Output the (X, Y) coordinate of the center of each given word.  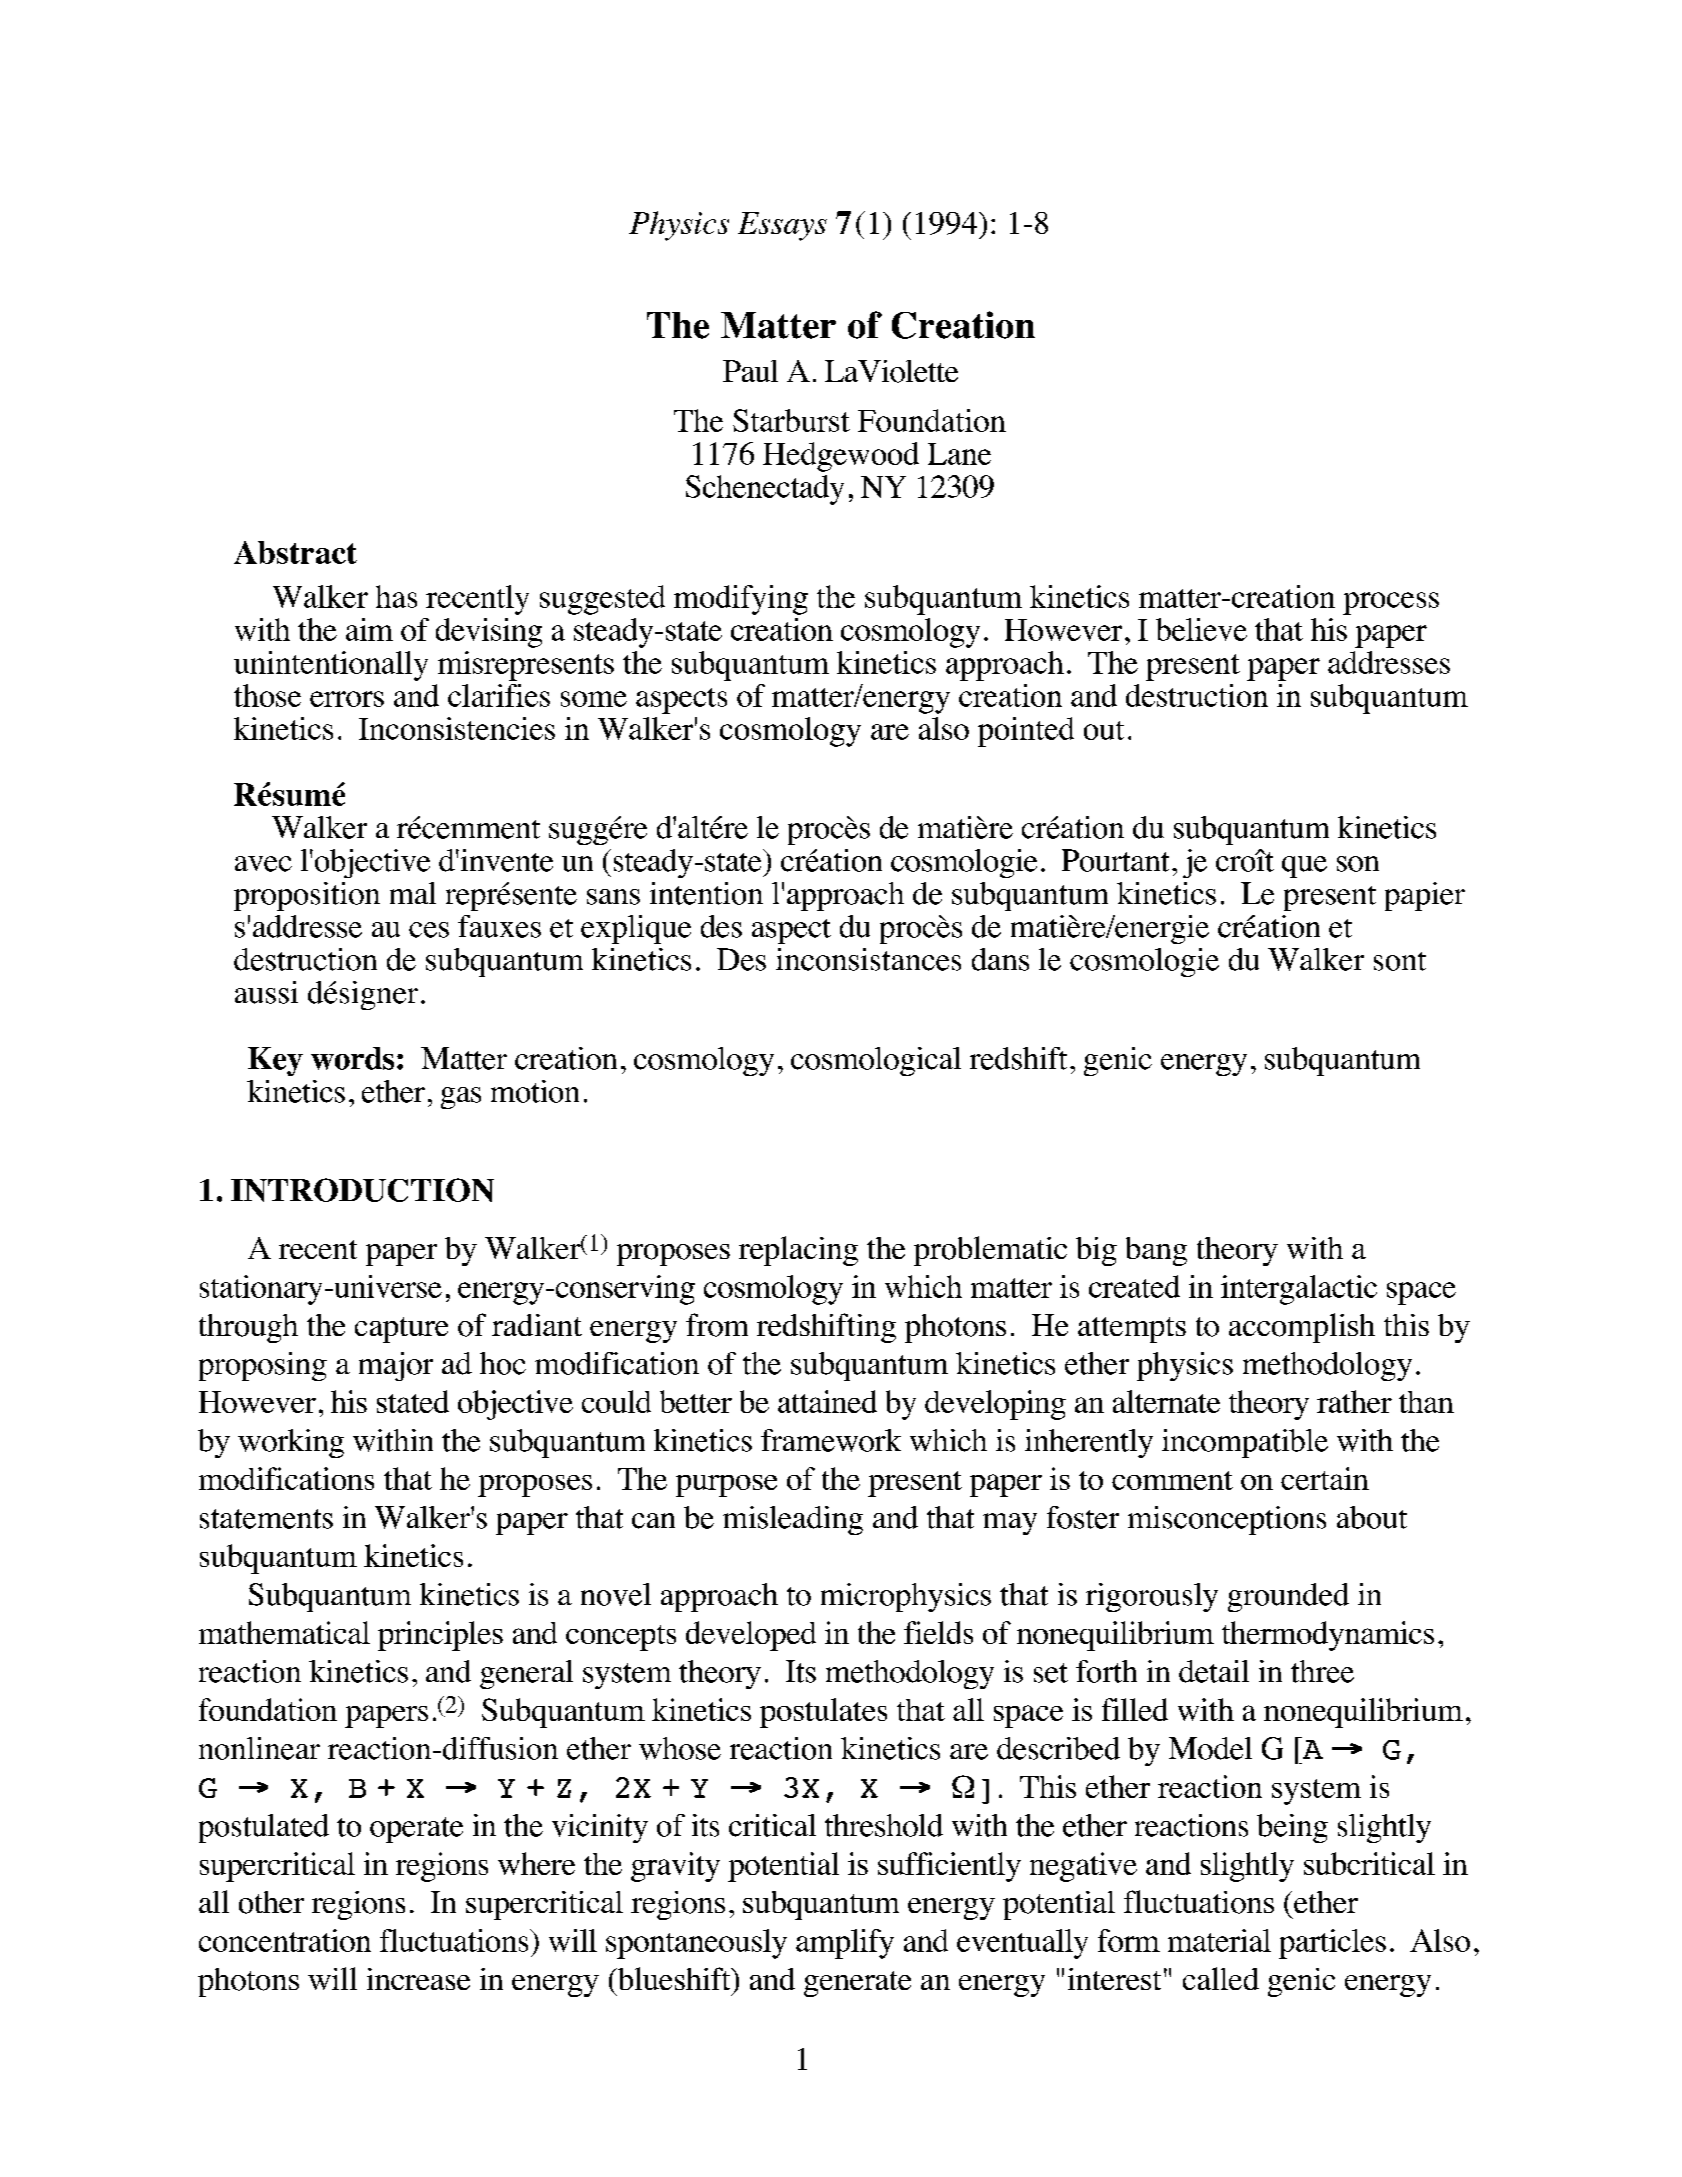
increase (418, 1979)
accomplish (1302, 1328)
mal (413, 893)
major (396, 1366)
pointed (1026, 732)
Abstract (295, 552)
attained (827, 1401)
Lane (959, 454)
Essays (782, 226)
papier (1425, 896)
